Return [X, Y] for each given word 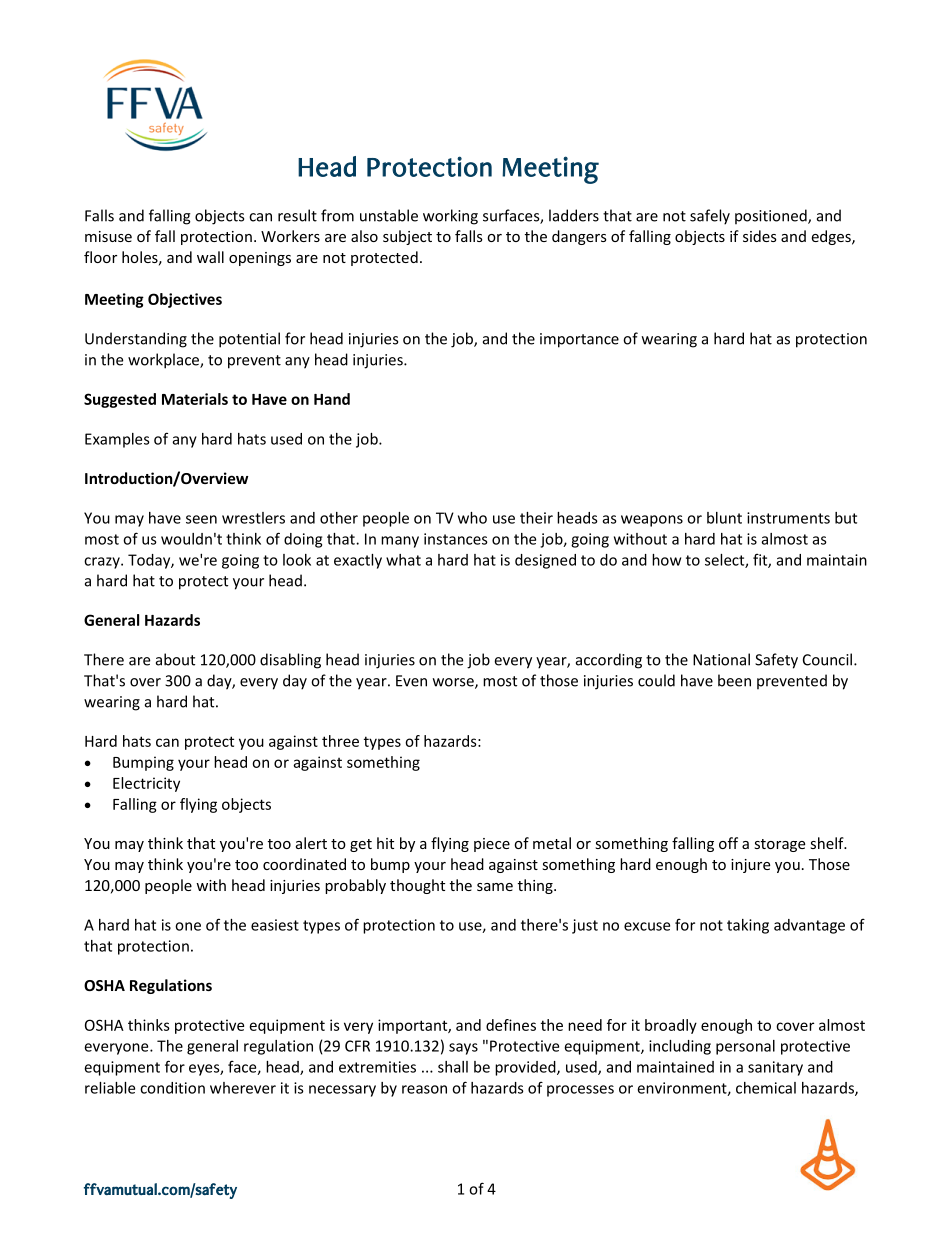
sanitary [775, 1068]
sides [760, 236]
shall [453, 1067]
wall [210, 257]
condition [172, 1088]
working [450, 217]
